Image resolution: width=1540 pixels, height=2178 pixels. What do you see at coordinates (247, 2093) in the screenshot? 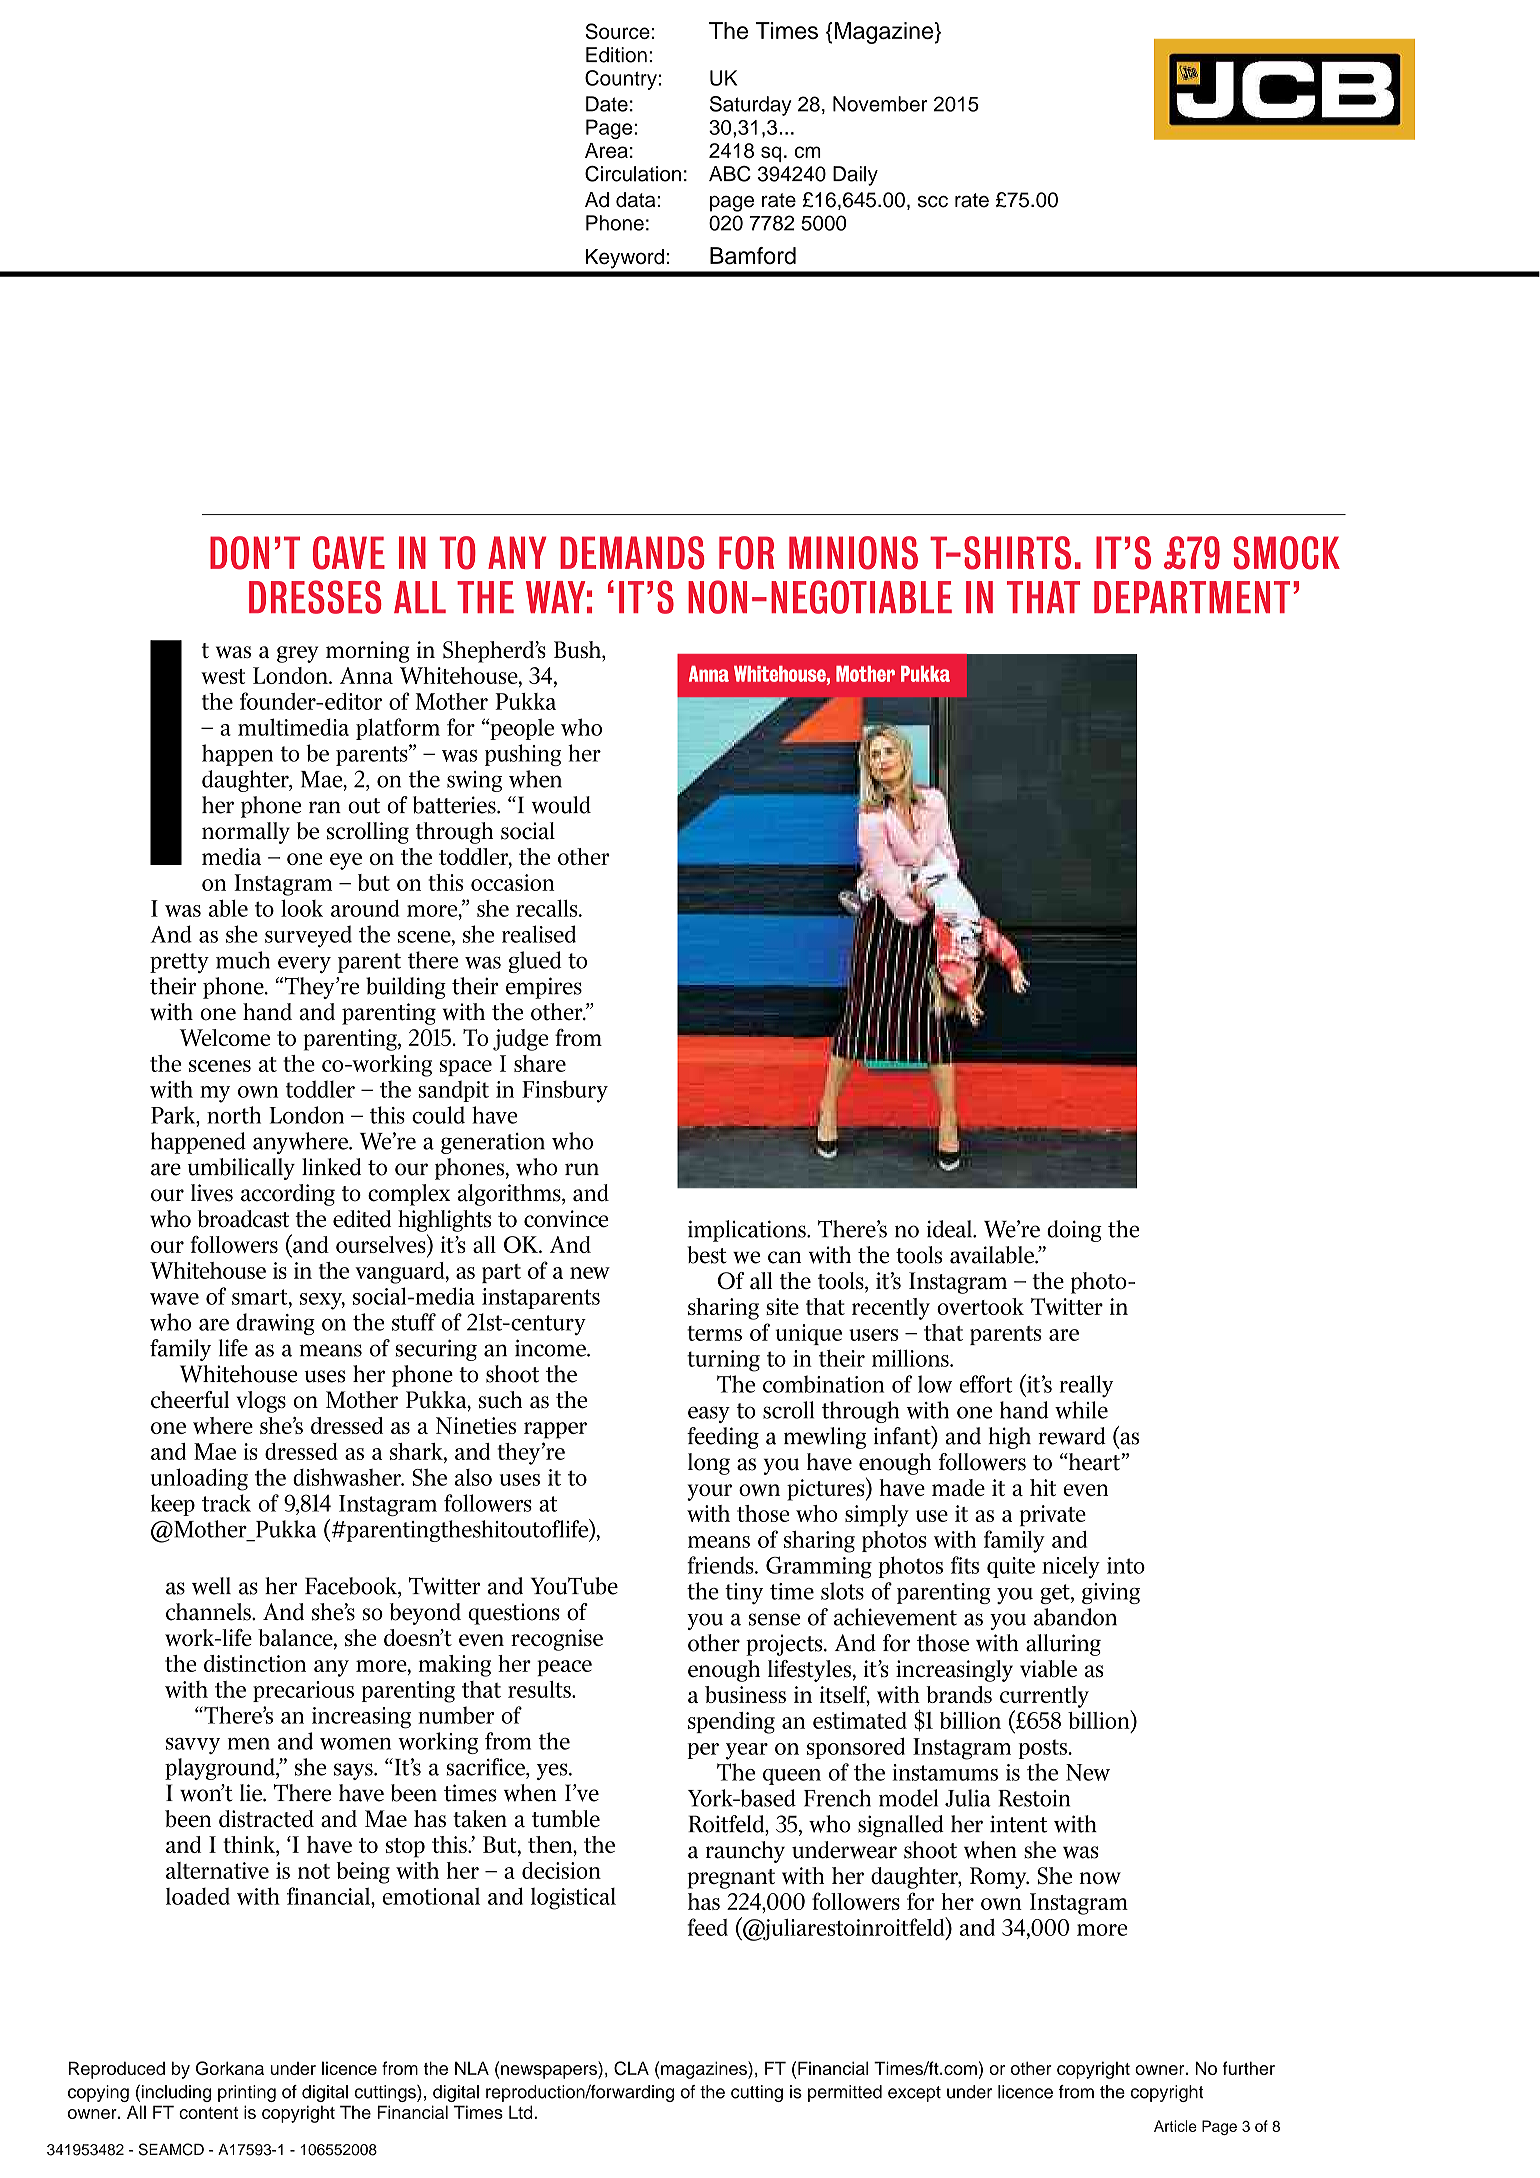
I see `printing` at bounding box center [247, 2093].
